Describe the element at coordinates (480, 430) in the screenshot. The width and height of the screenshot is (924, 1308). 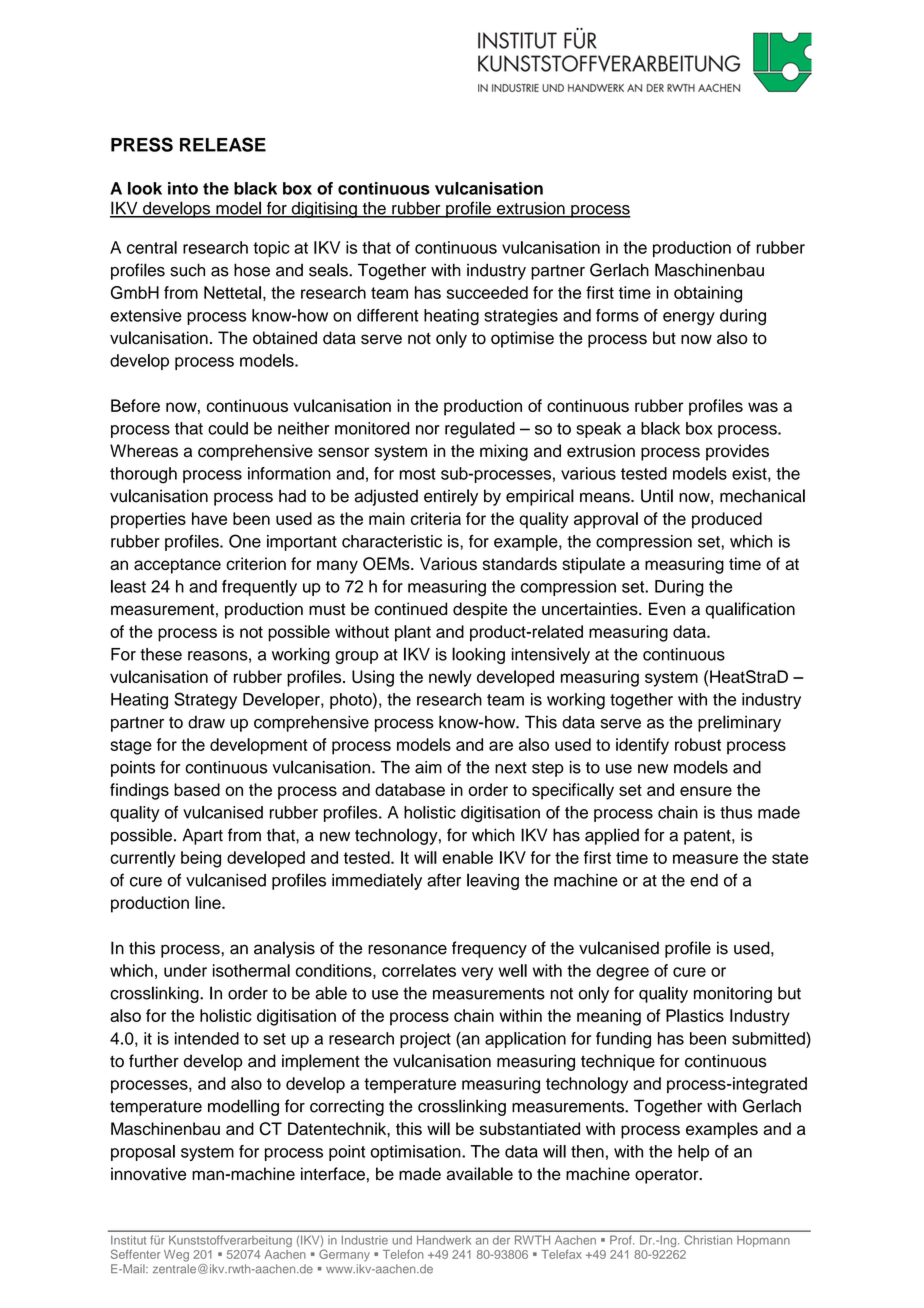
I see `regulated` at that location.
